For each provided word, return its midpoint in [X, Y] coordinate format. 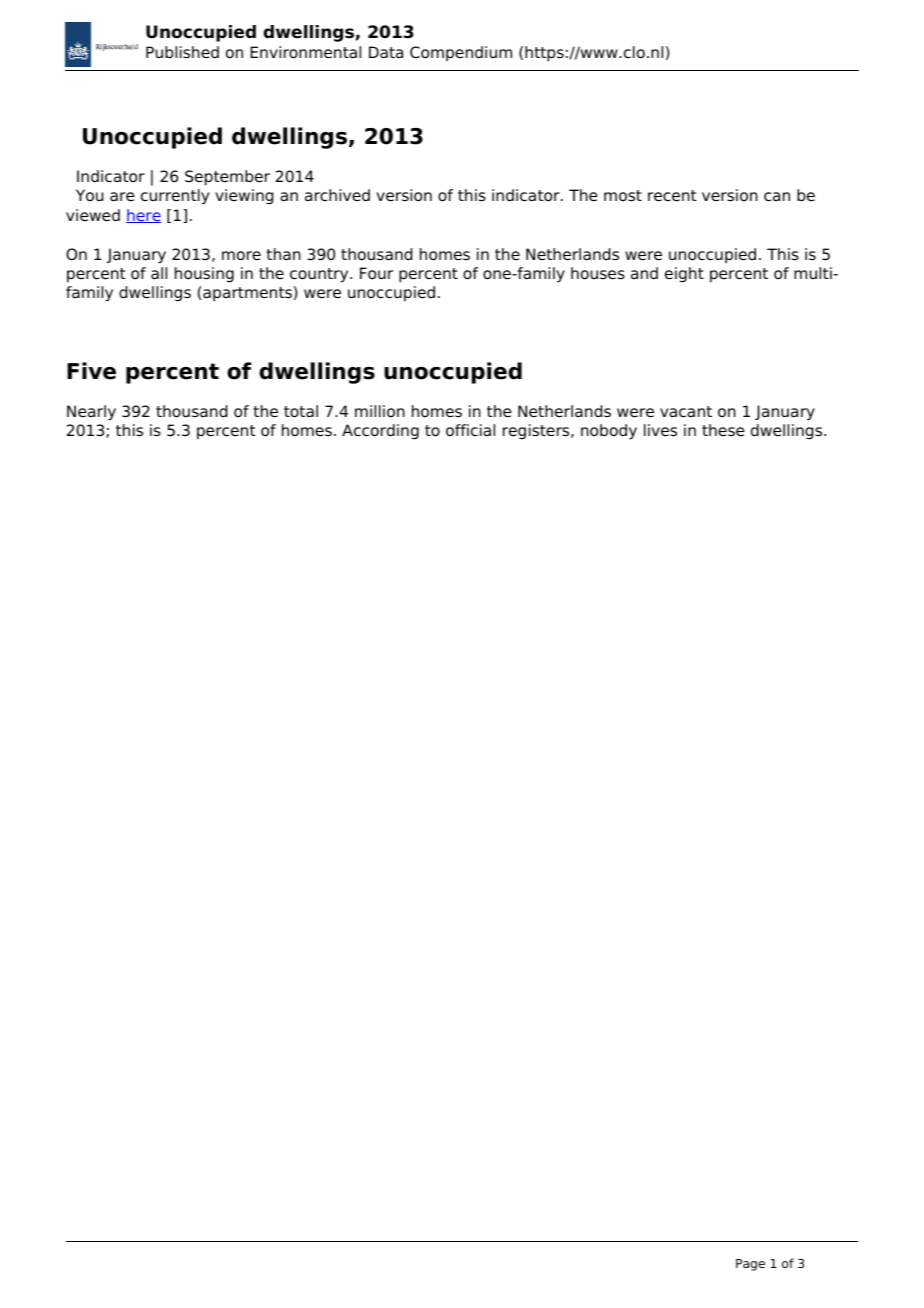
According [380, 432]
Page [750, 1265]
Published [182, 52]
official [470, 430]
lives [660, 430]
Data [386, 52]
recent [672, 196]
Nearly [91, 413]
